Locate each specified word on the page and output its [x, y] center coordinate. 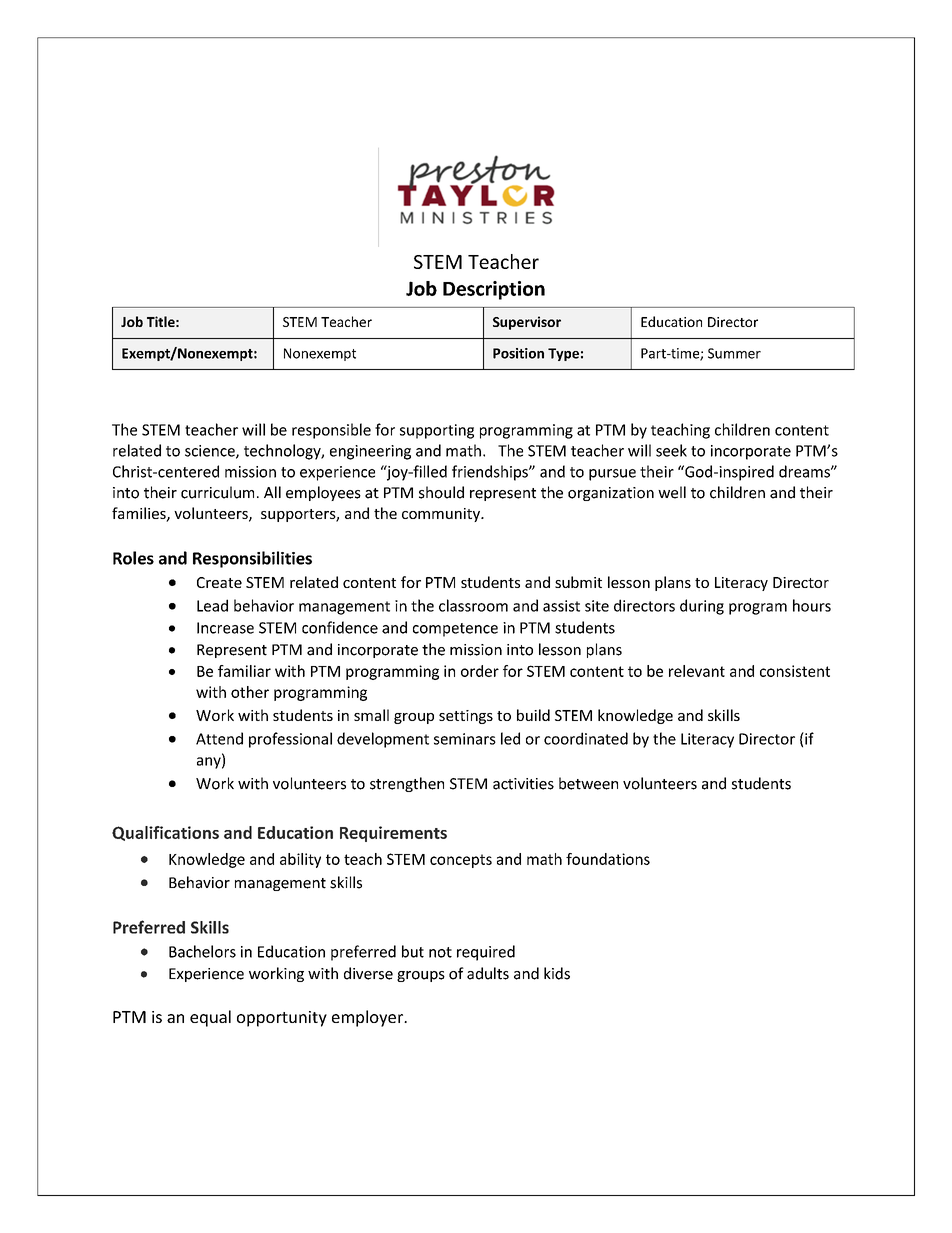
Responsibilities [252, 559]
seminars [465, 739]
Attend [219, 738]
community [442, 515]
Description [494, 290]
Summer [734, 353]
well [672, 492]
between [588, 783]
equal [210, 1018]
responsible [331, 431]
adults [488, 973]
